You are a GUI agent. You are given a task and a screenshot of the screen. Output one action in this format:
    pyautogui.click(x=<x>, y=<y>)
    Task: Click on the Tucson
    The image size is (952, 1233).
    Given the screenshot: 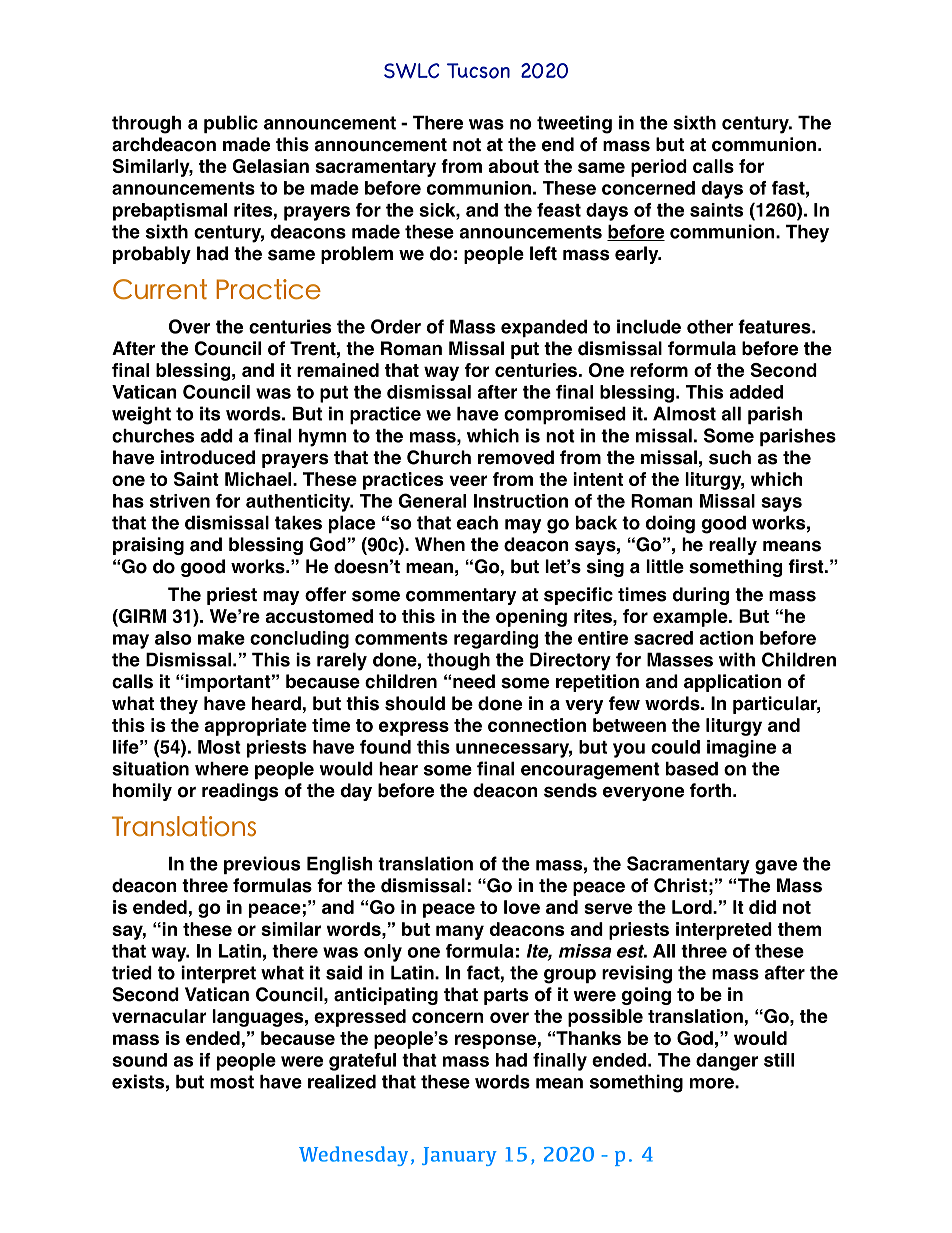 What is the action you would take?
    pyautogui.click(x=478, y=71)
